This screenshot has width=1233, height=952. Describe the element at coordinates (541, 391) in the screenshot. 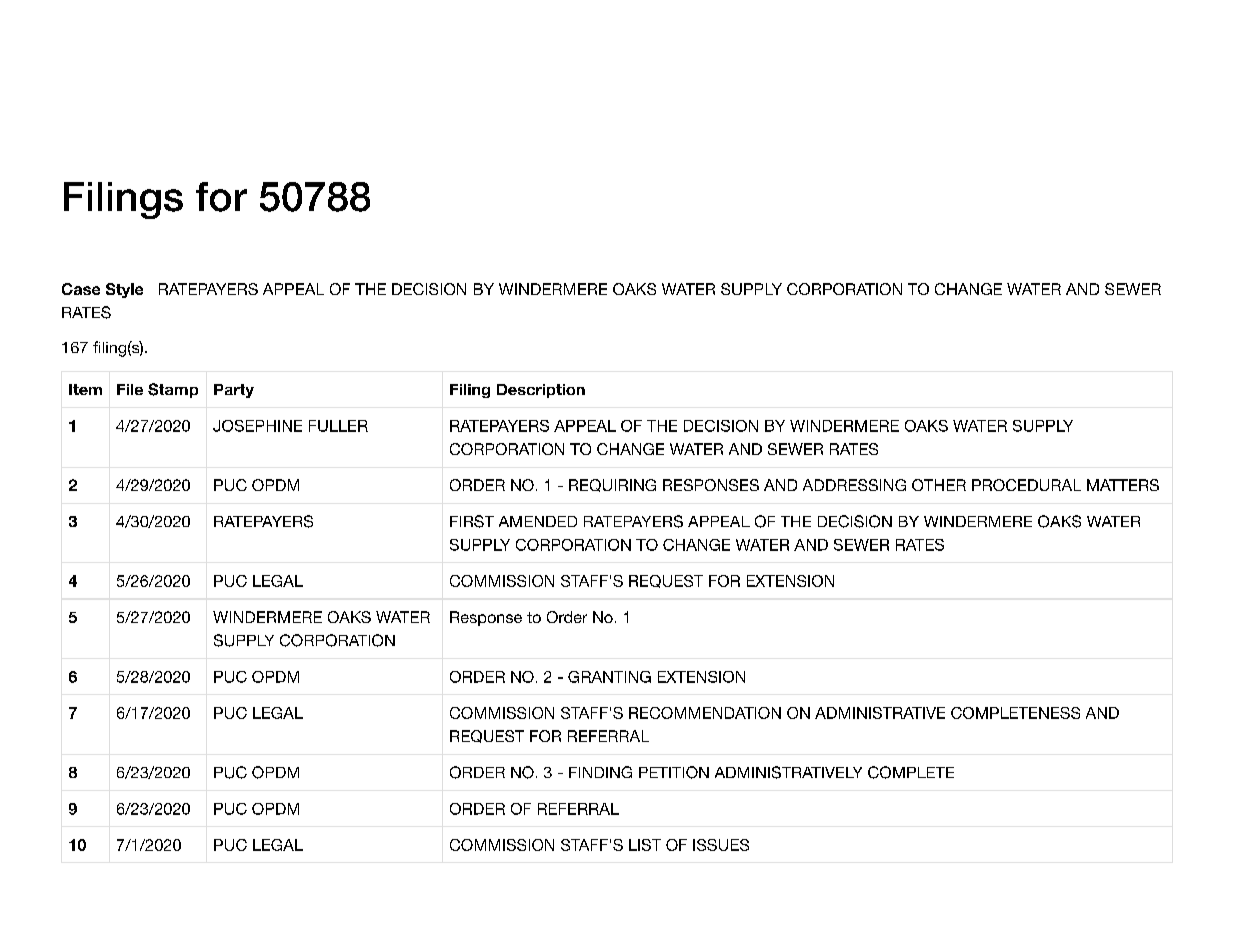

I see `Description` at that location.
